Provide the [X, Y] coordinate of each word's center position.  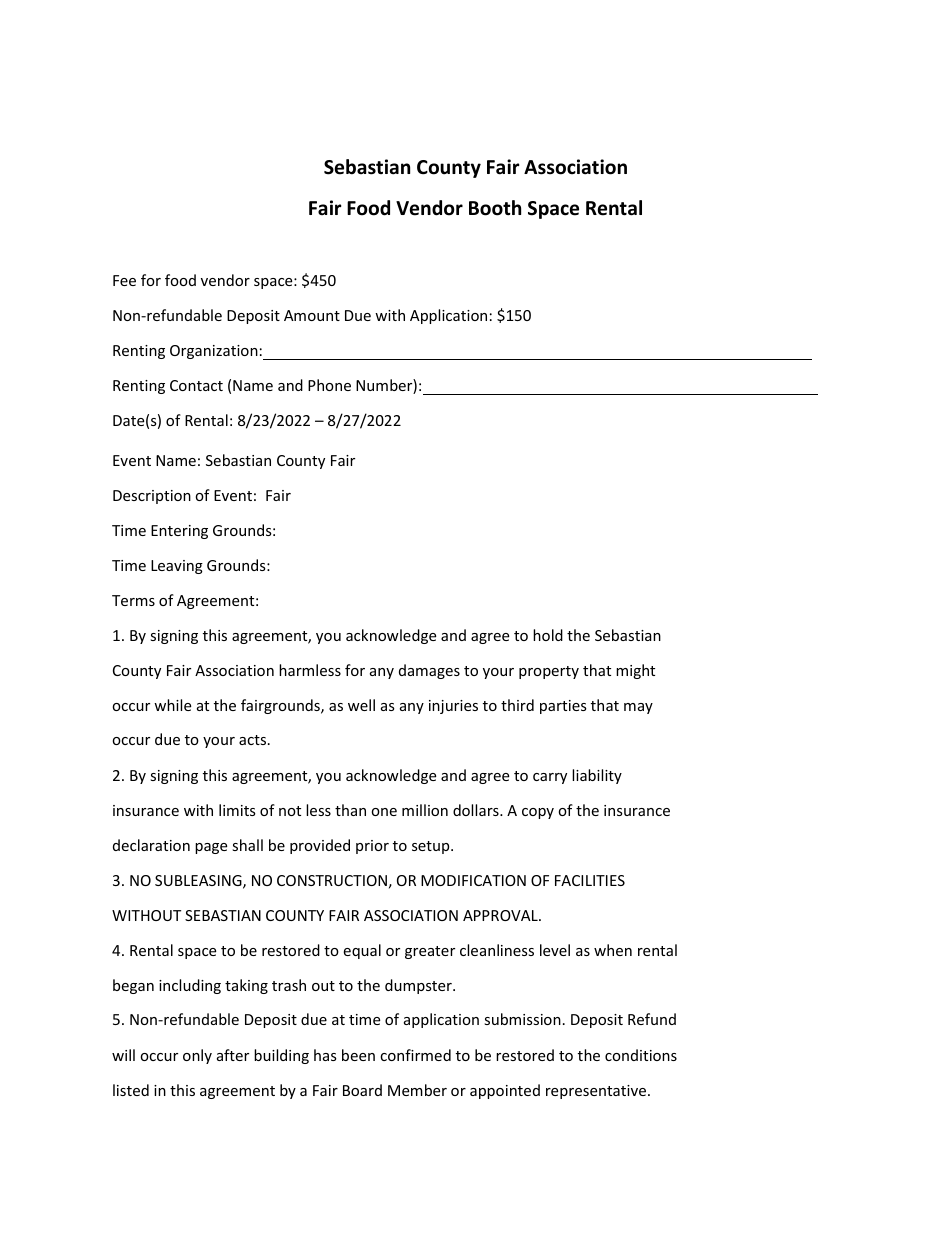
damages [429, 671]
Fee [124, 280]
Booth [495, 208]
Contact [196, 385]
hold [548, 635]
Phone [329, 385]
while [172, 705]
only [197, 1056]
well [361, 705]
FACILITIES [590, 880]
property [549, 672]
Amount [312, 315]
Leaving [177, 567]
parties [563, 707]
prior [372, 847]
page [211, 848]
